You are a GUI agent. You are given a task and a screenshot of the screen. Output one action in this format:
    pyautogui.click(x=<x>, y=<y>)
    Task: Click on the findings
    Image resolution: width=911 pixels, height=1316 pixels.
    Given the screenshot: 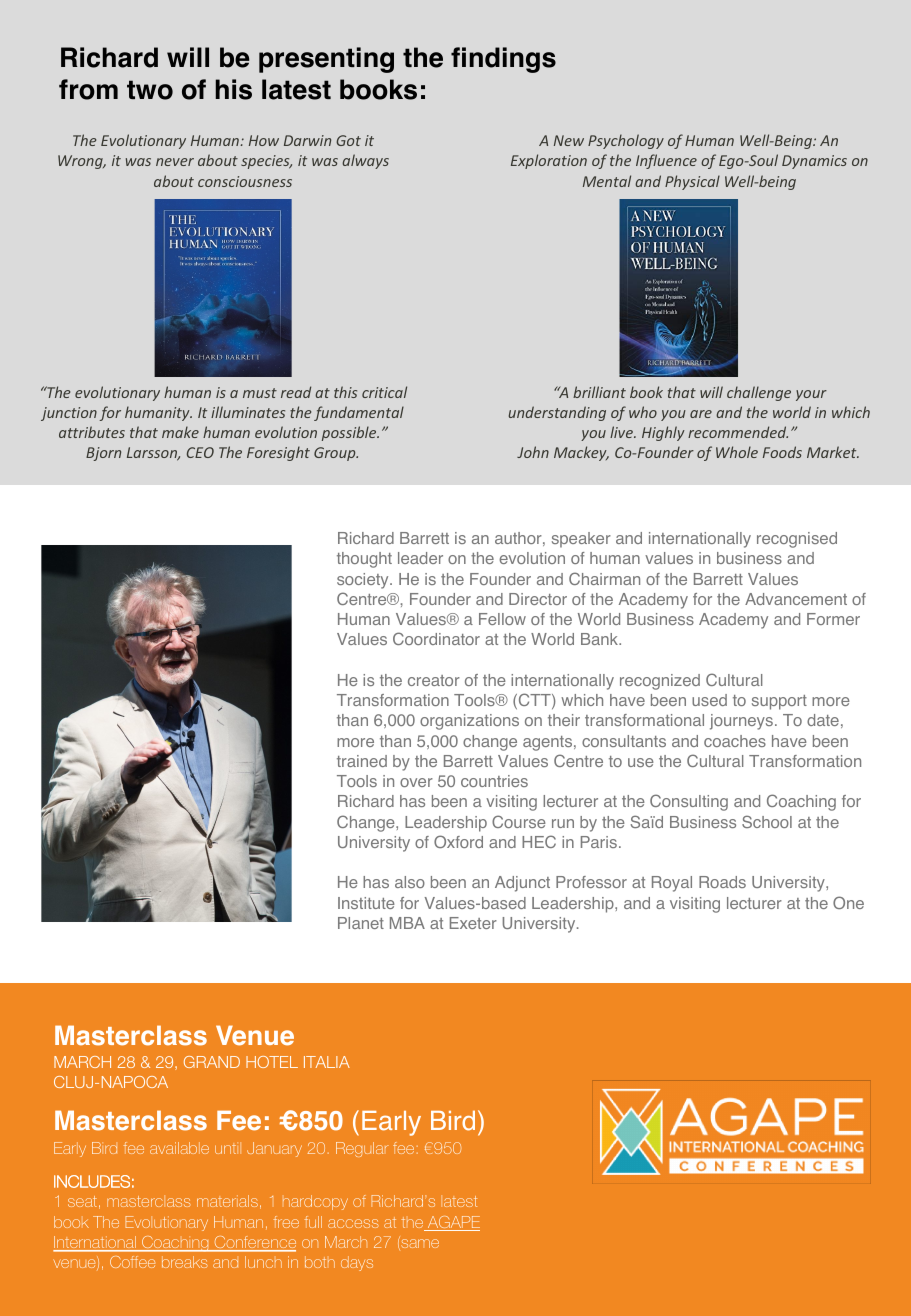 What is the action you would take?
    pyautogui.click(x=503, y=60)
